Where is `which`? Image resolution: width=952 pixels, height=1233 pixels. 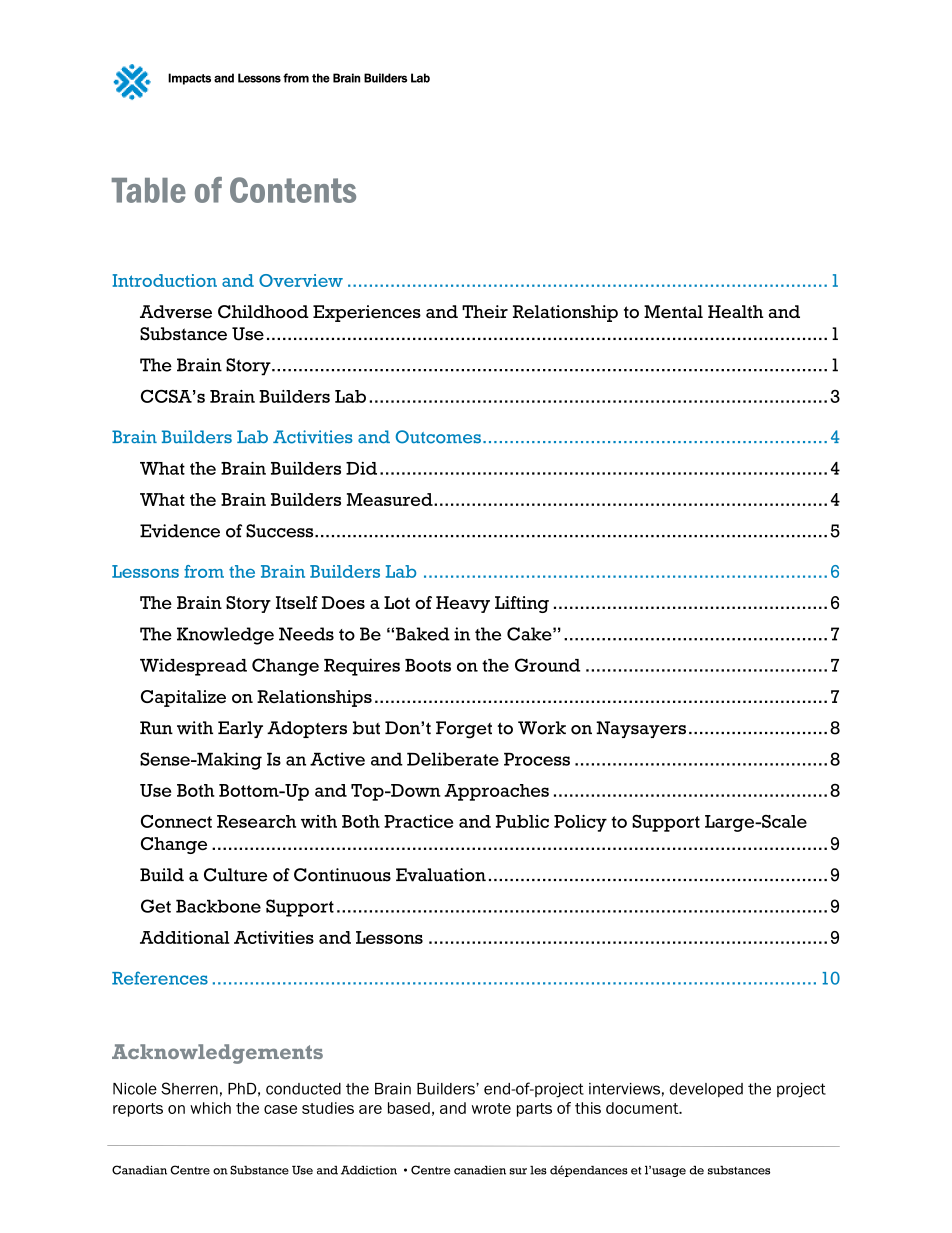
which is located at coordinates (210, 1108).
